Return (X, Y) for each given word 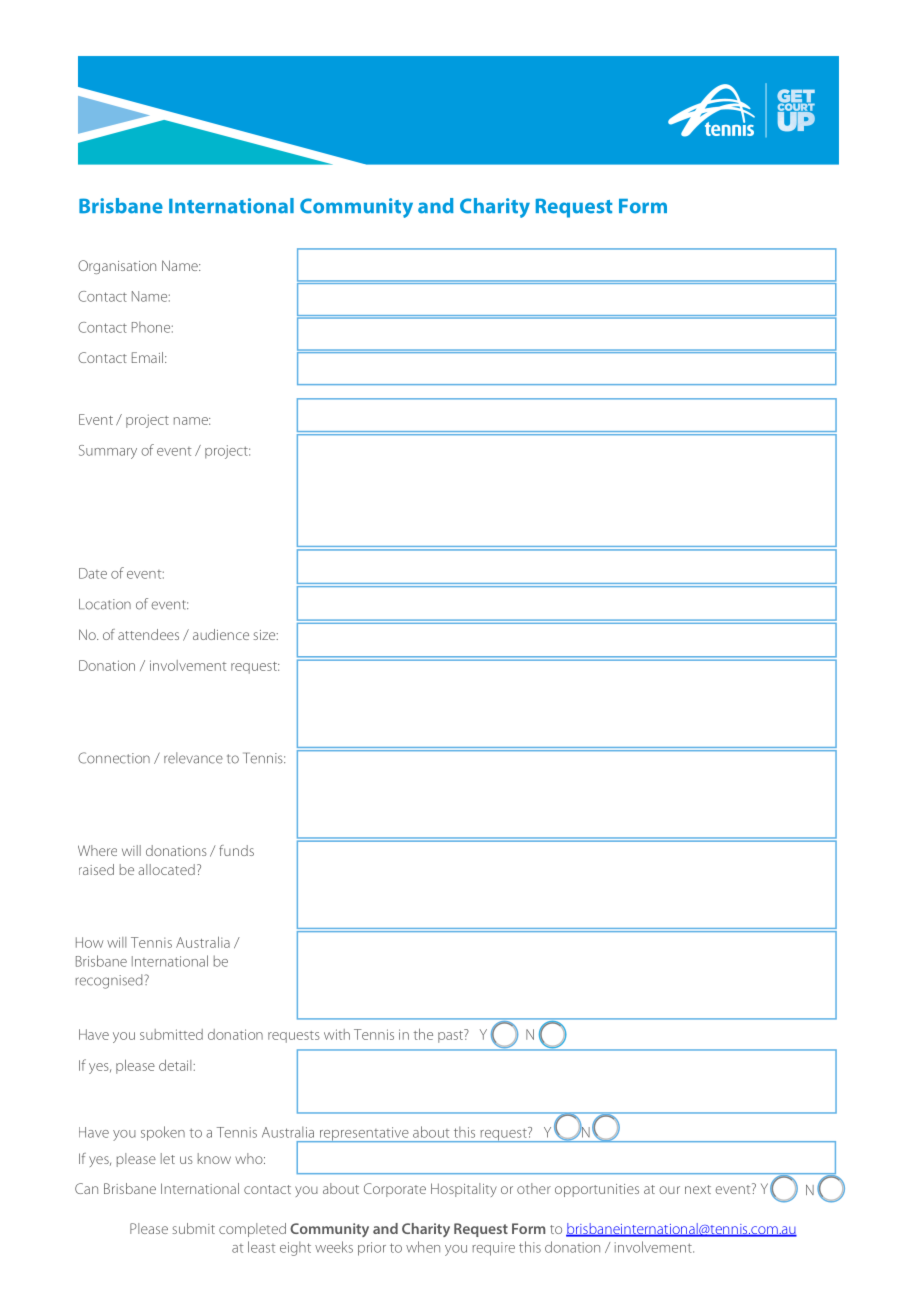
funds (236, 850)
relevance (193, 758)
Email (147, 357)
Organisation (117, 267)
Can (86, 1188)
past (451, 1036)
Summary (108, 452)
